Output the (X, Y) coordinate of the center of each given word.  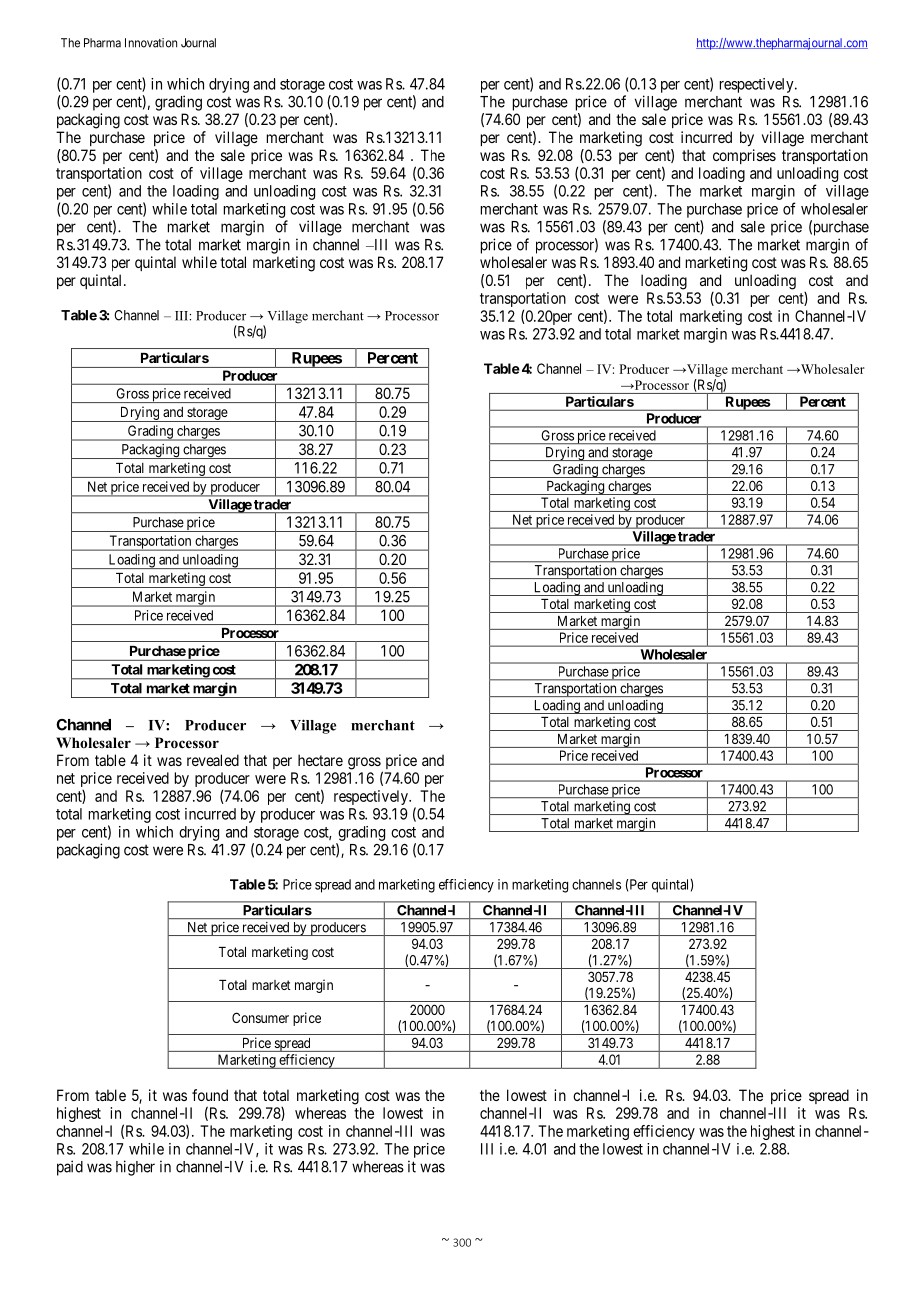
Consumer (260, 1017)
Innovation (151, 43)
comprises (744, 156)
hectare (320, 760)
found (210, 1095)
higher (135, 1168)
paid (70, 1168)
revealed (213, 760)
